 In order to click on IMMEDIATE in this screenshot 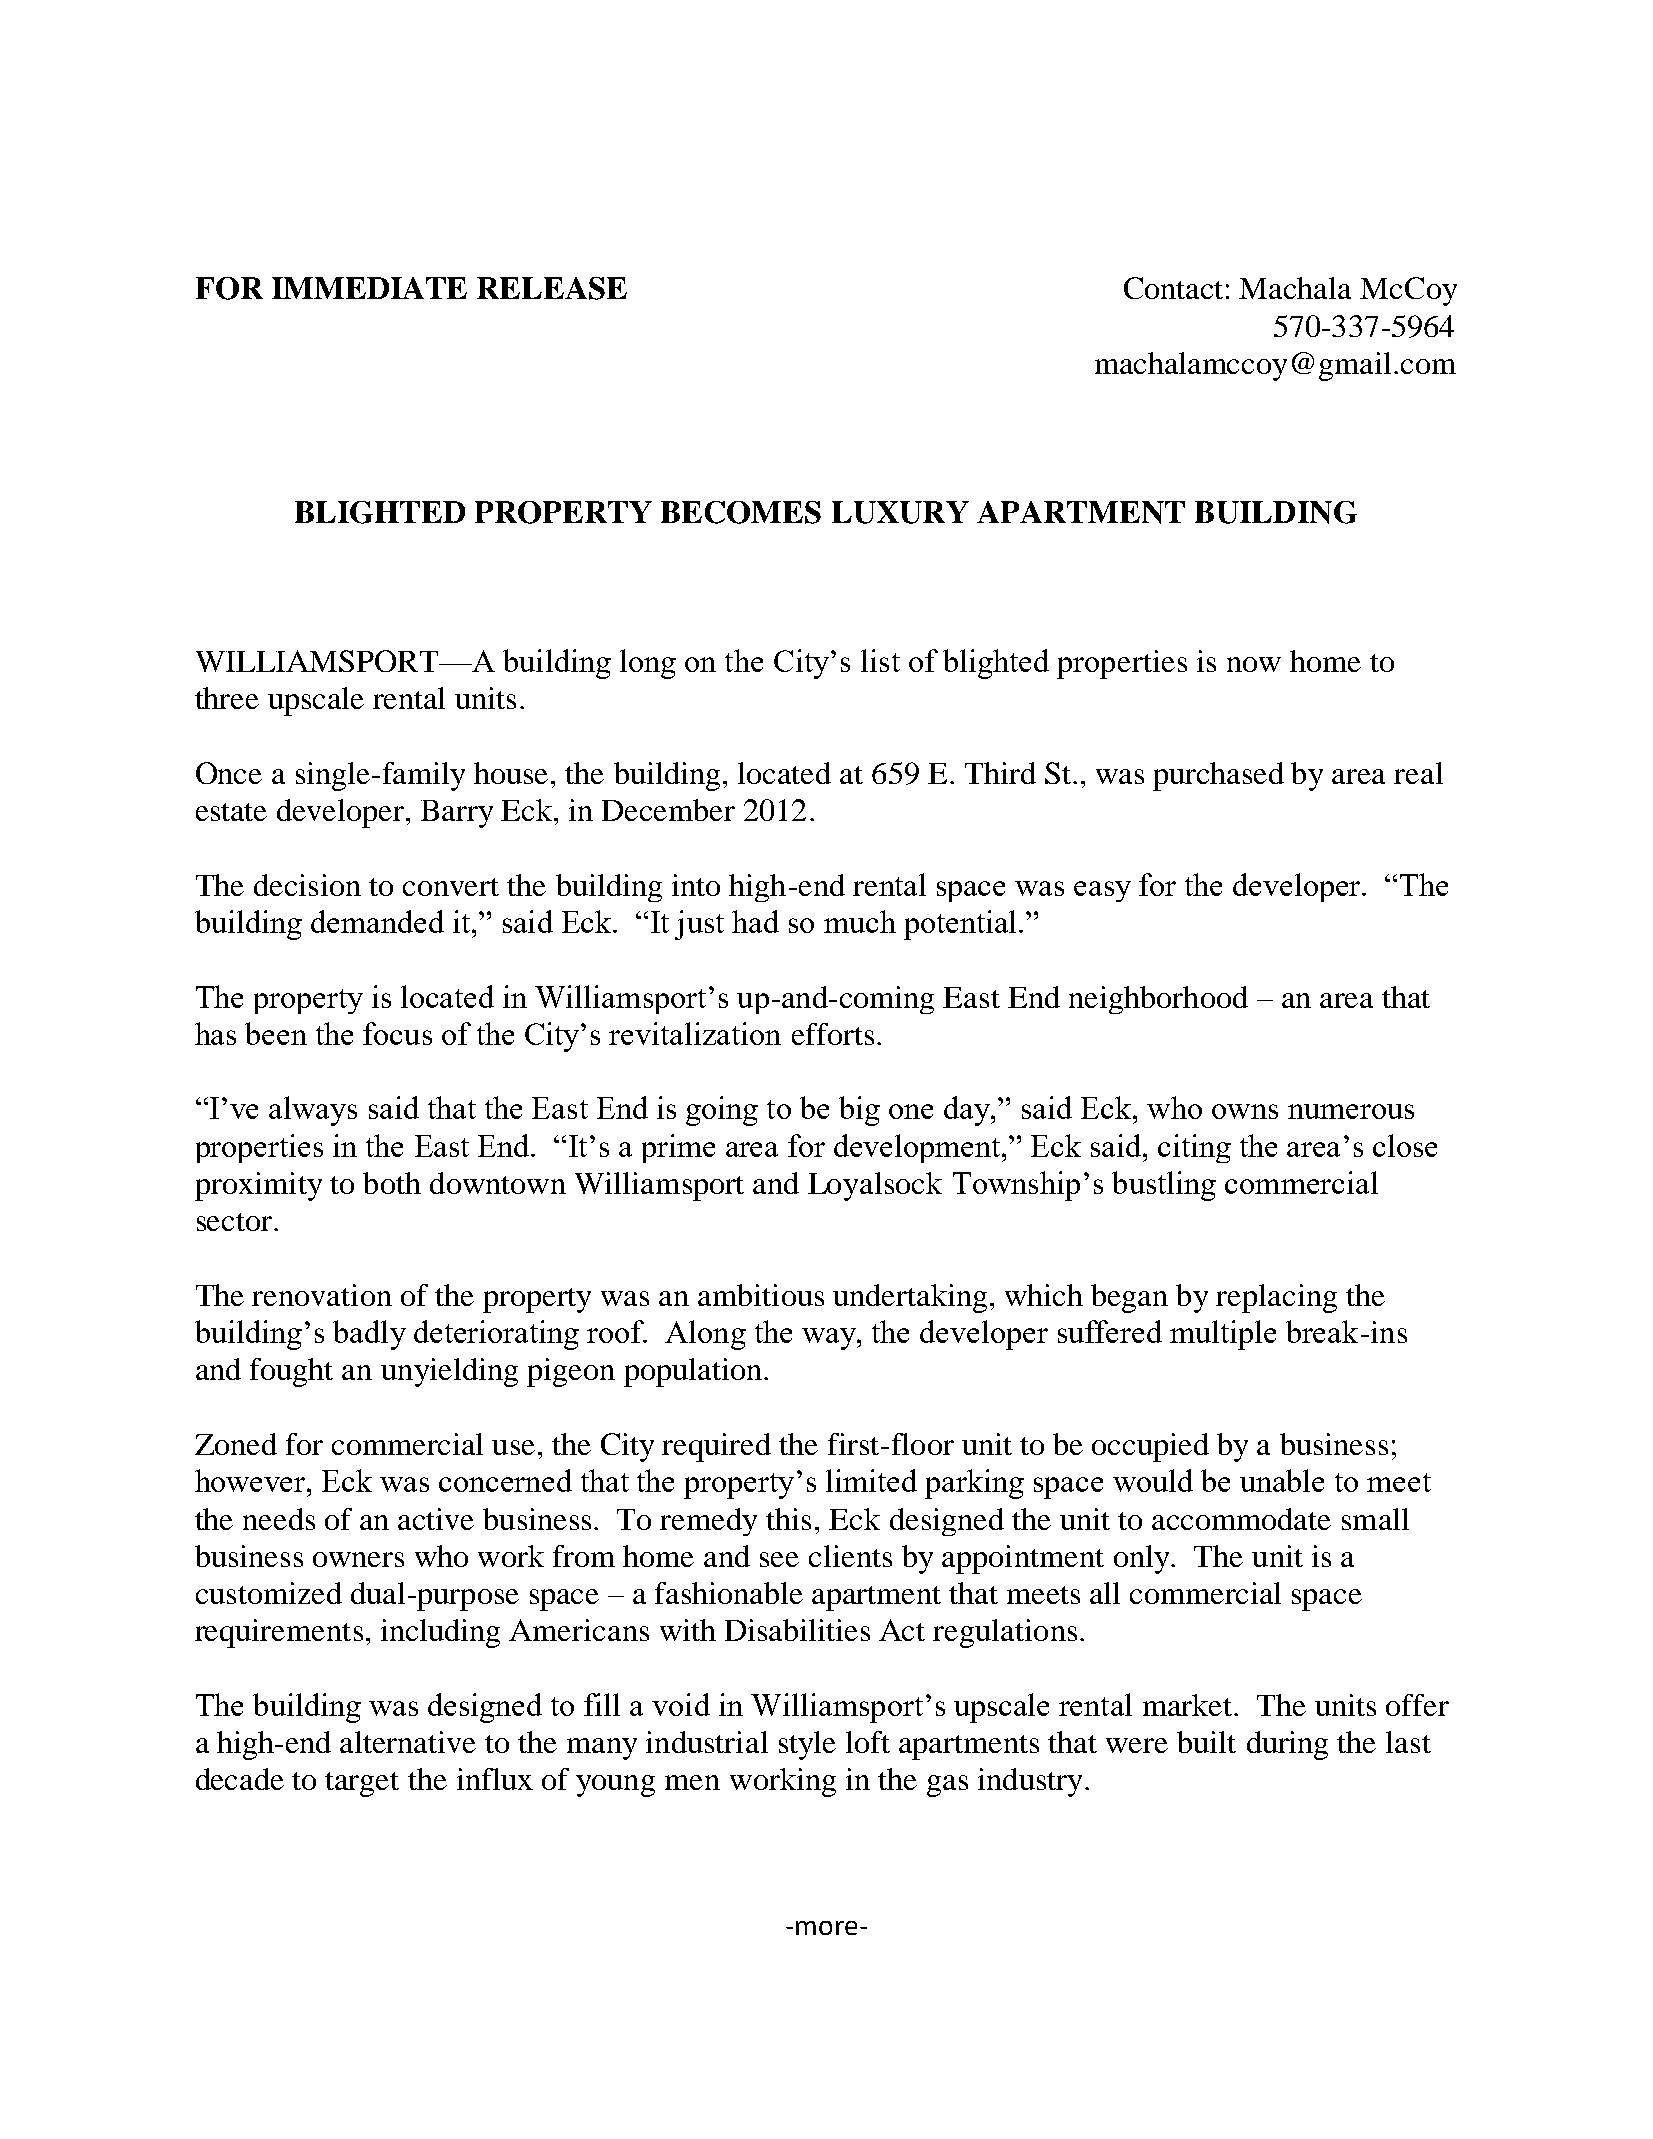, I will do `click(369, 288)`.
